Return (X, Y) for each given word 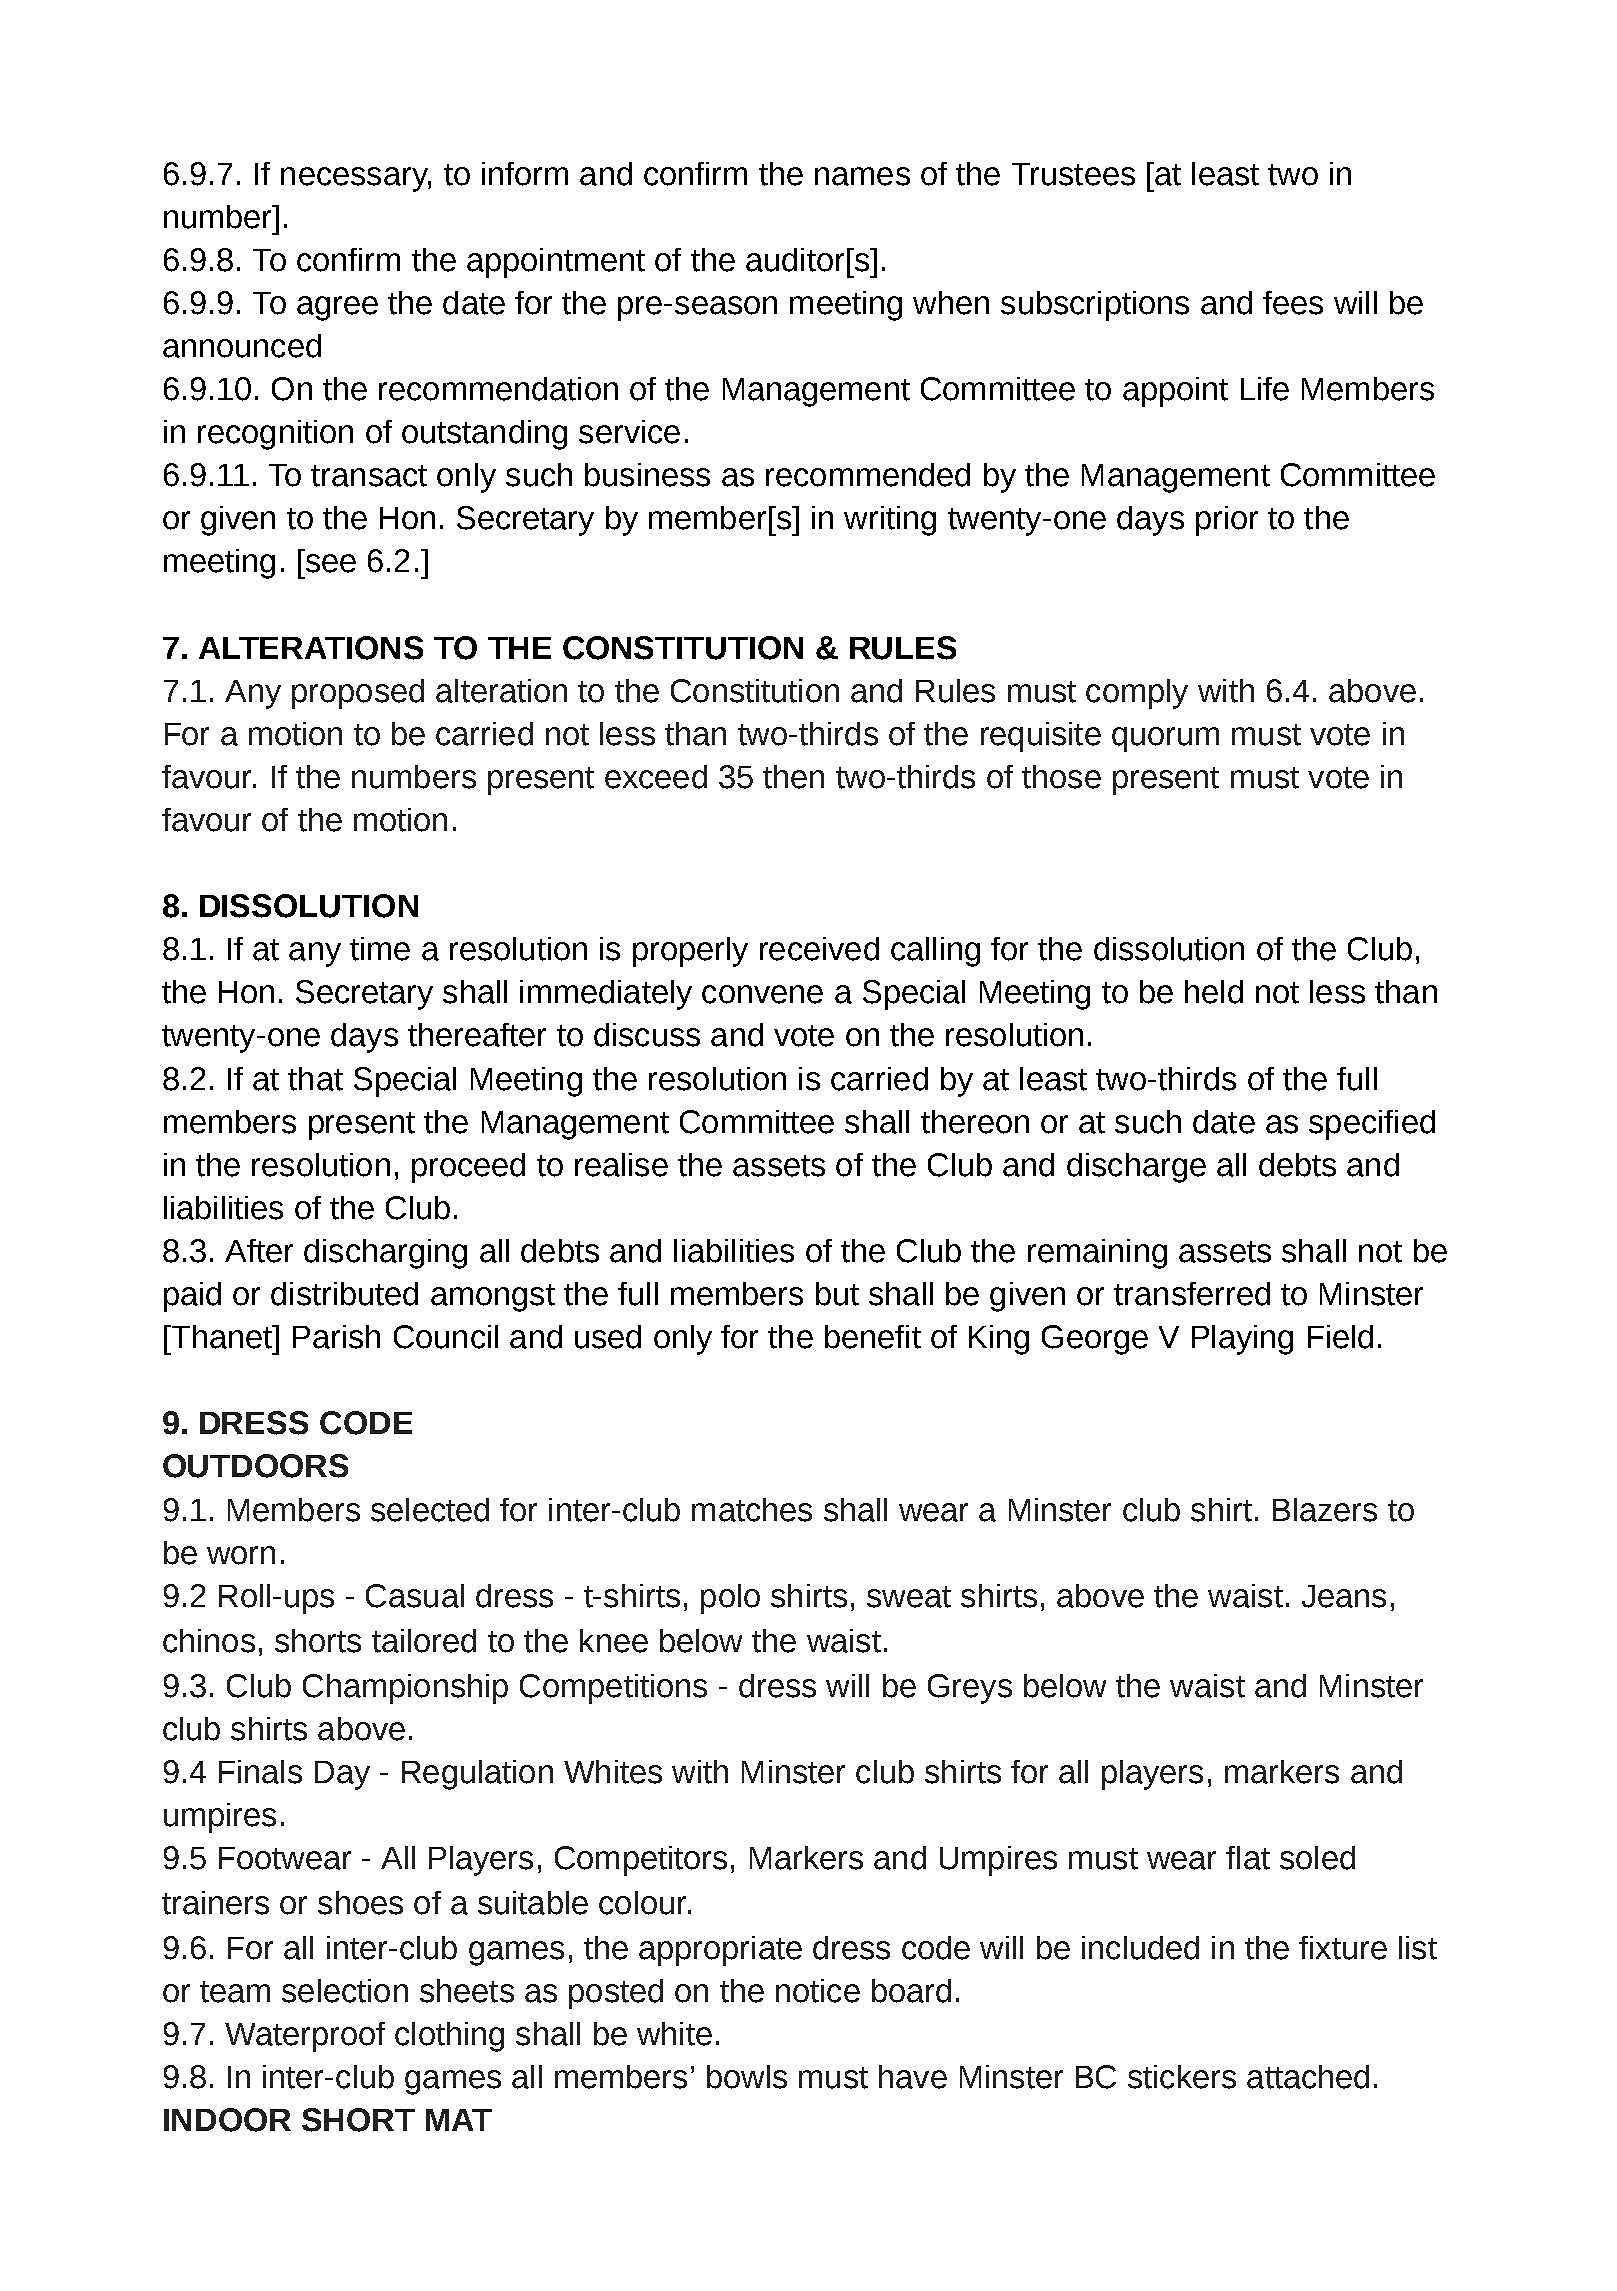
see (331, 563)
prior (1227, 521)
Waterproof (305, 2037)
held (1214, 992)
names (862, 176)
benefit (873, 1337)
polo (730, 1599)
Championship (405, 1689)
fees (1293, 303)
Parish (336, 1337)
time (380, 949)
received (819, 949)
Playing (1242, 1340)
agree (337, 308)
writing (890, 521)
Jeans (1344, 1596)
